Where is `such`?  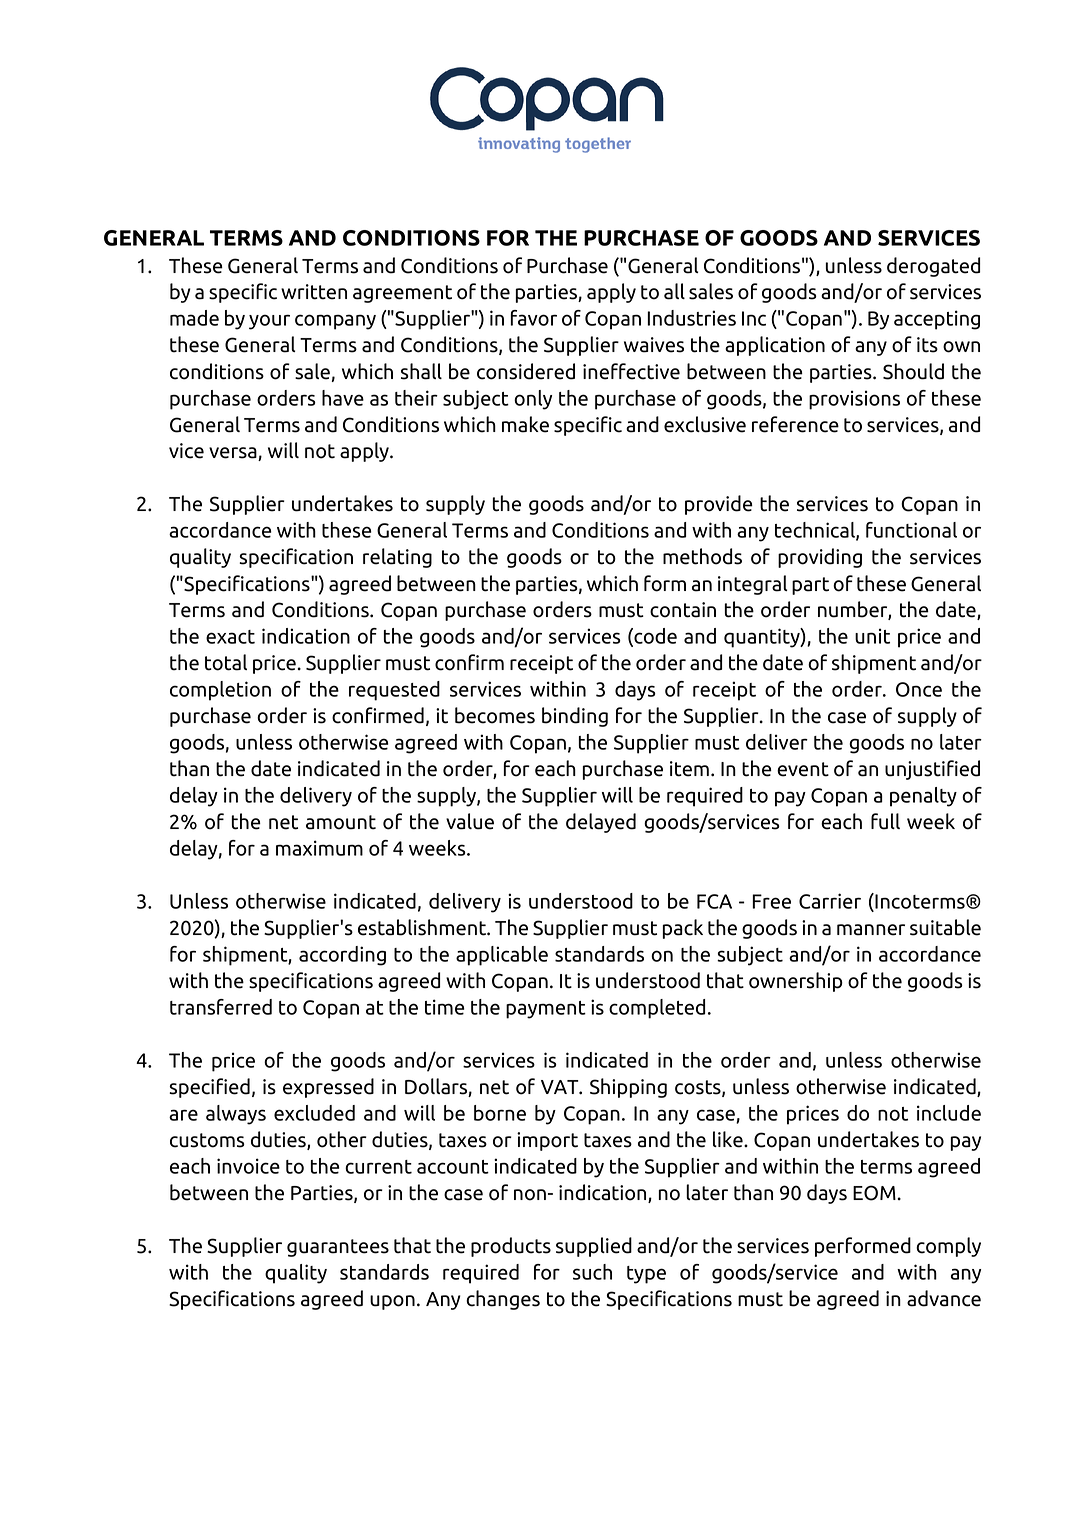
such is located at coordinates (592, 1272).
